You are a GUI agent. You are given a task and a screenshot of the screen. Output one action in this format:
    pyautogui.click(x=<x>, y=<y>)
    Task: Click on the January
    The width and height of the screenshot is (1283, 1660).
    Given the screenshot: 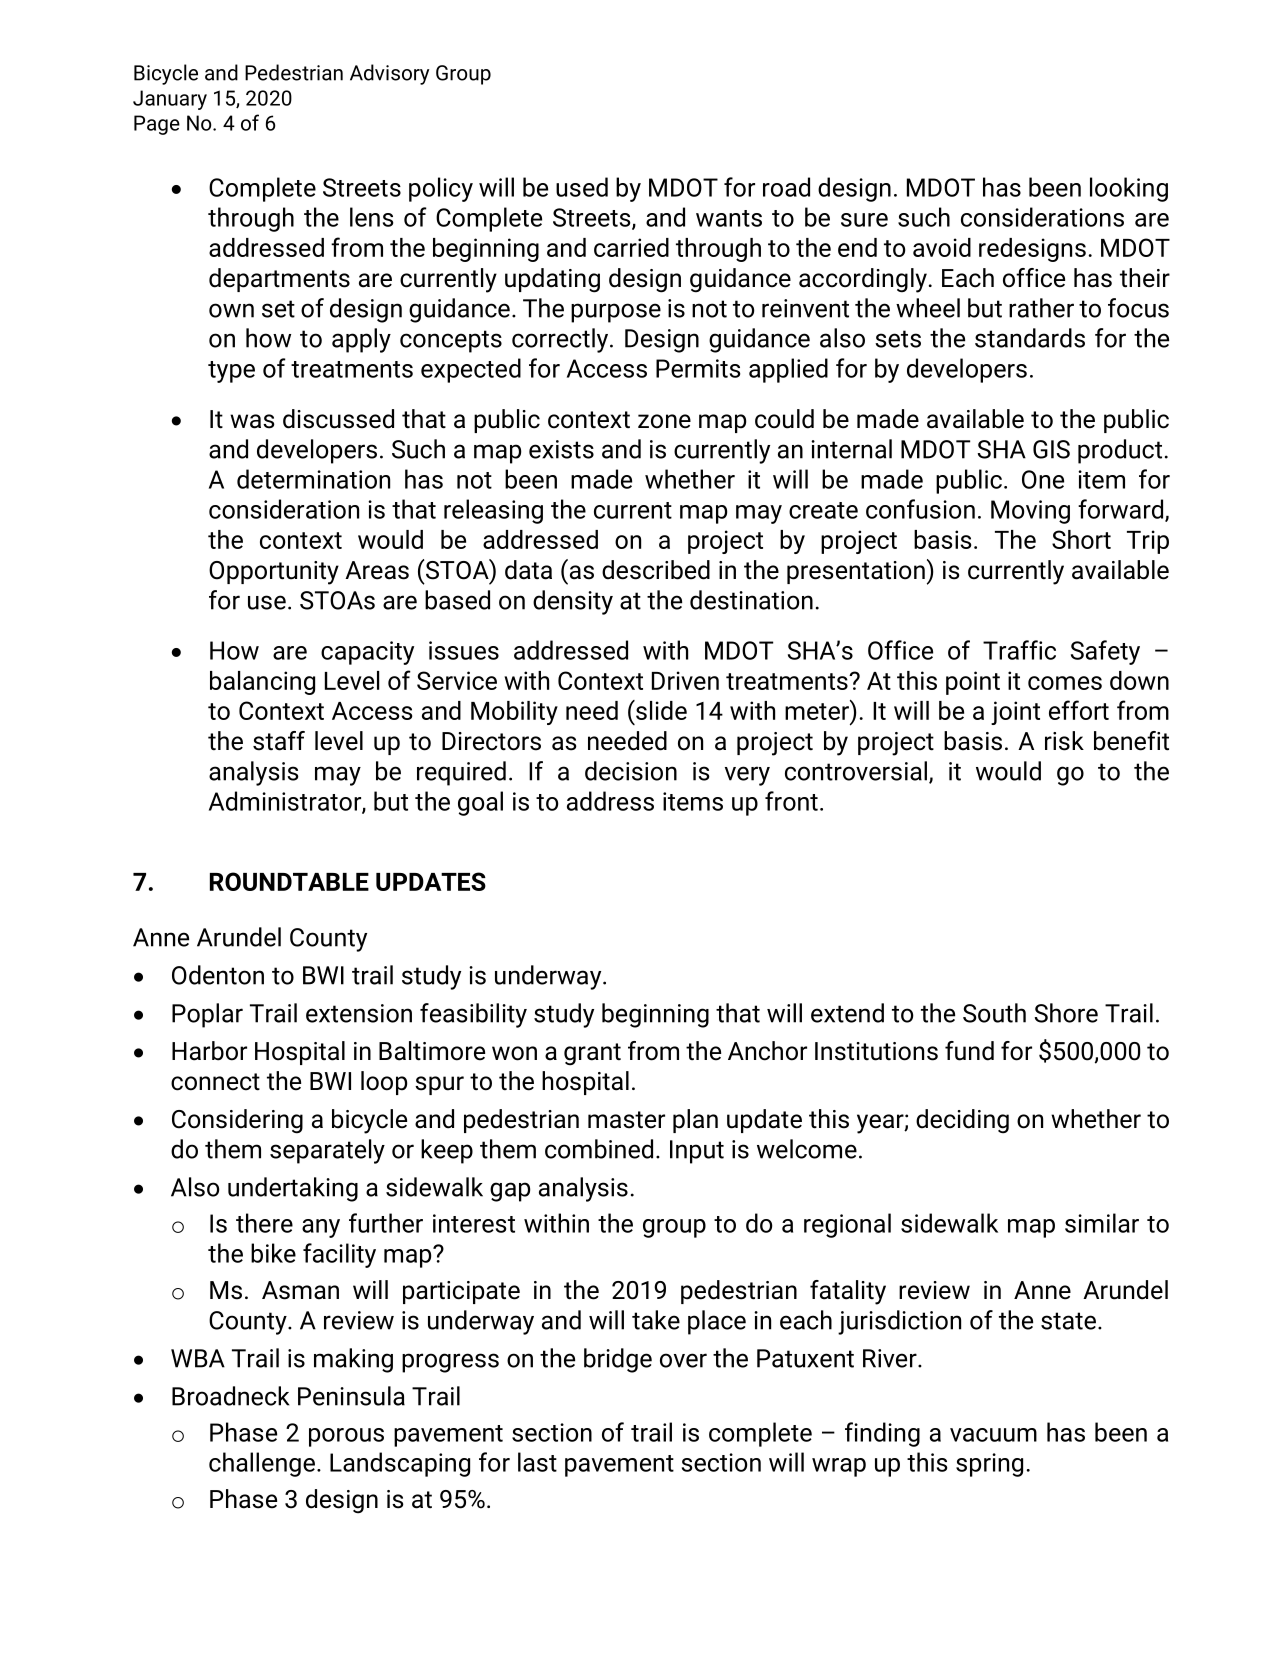 What is the action you would take?
    pyautogui.click(x=170, y=100)
